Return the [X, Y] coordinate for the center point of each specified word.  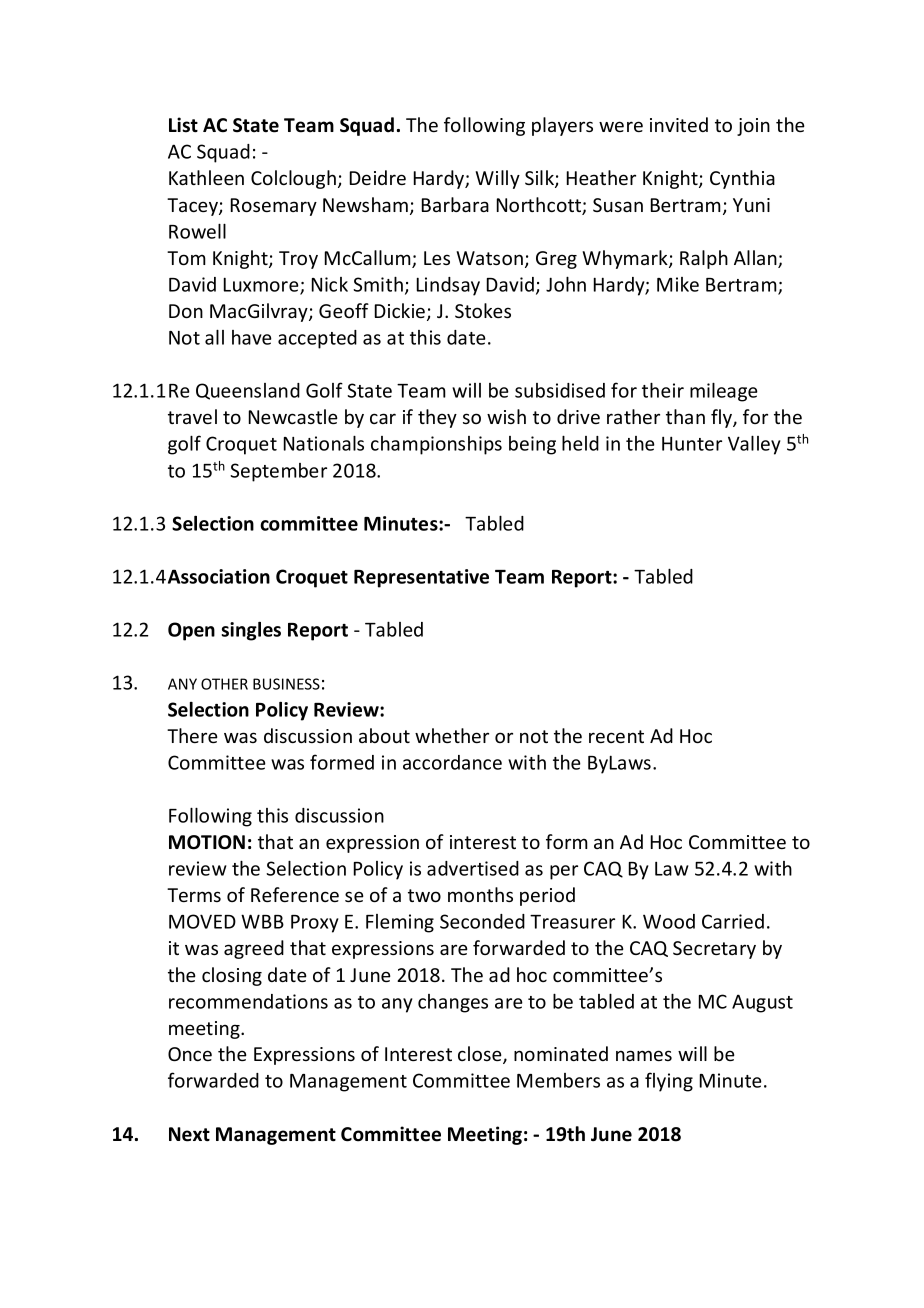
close [481, 1055]
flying [669, 1082]
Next [189, 1134]
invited [679, 124]
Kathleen [206, 177]
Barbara [455, 204]
